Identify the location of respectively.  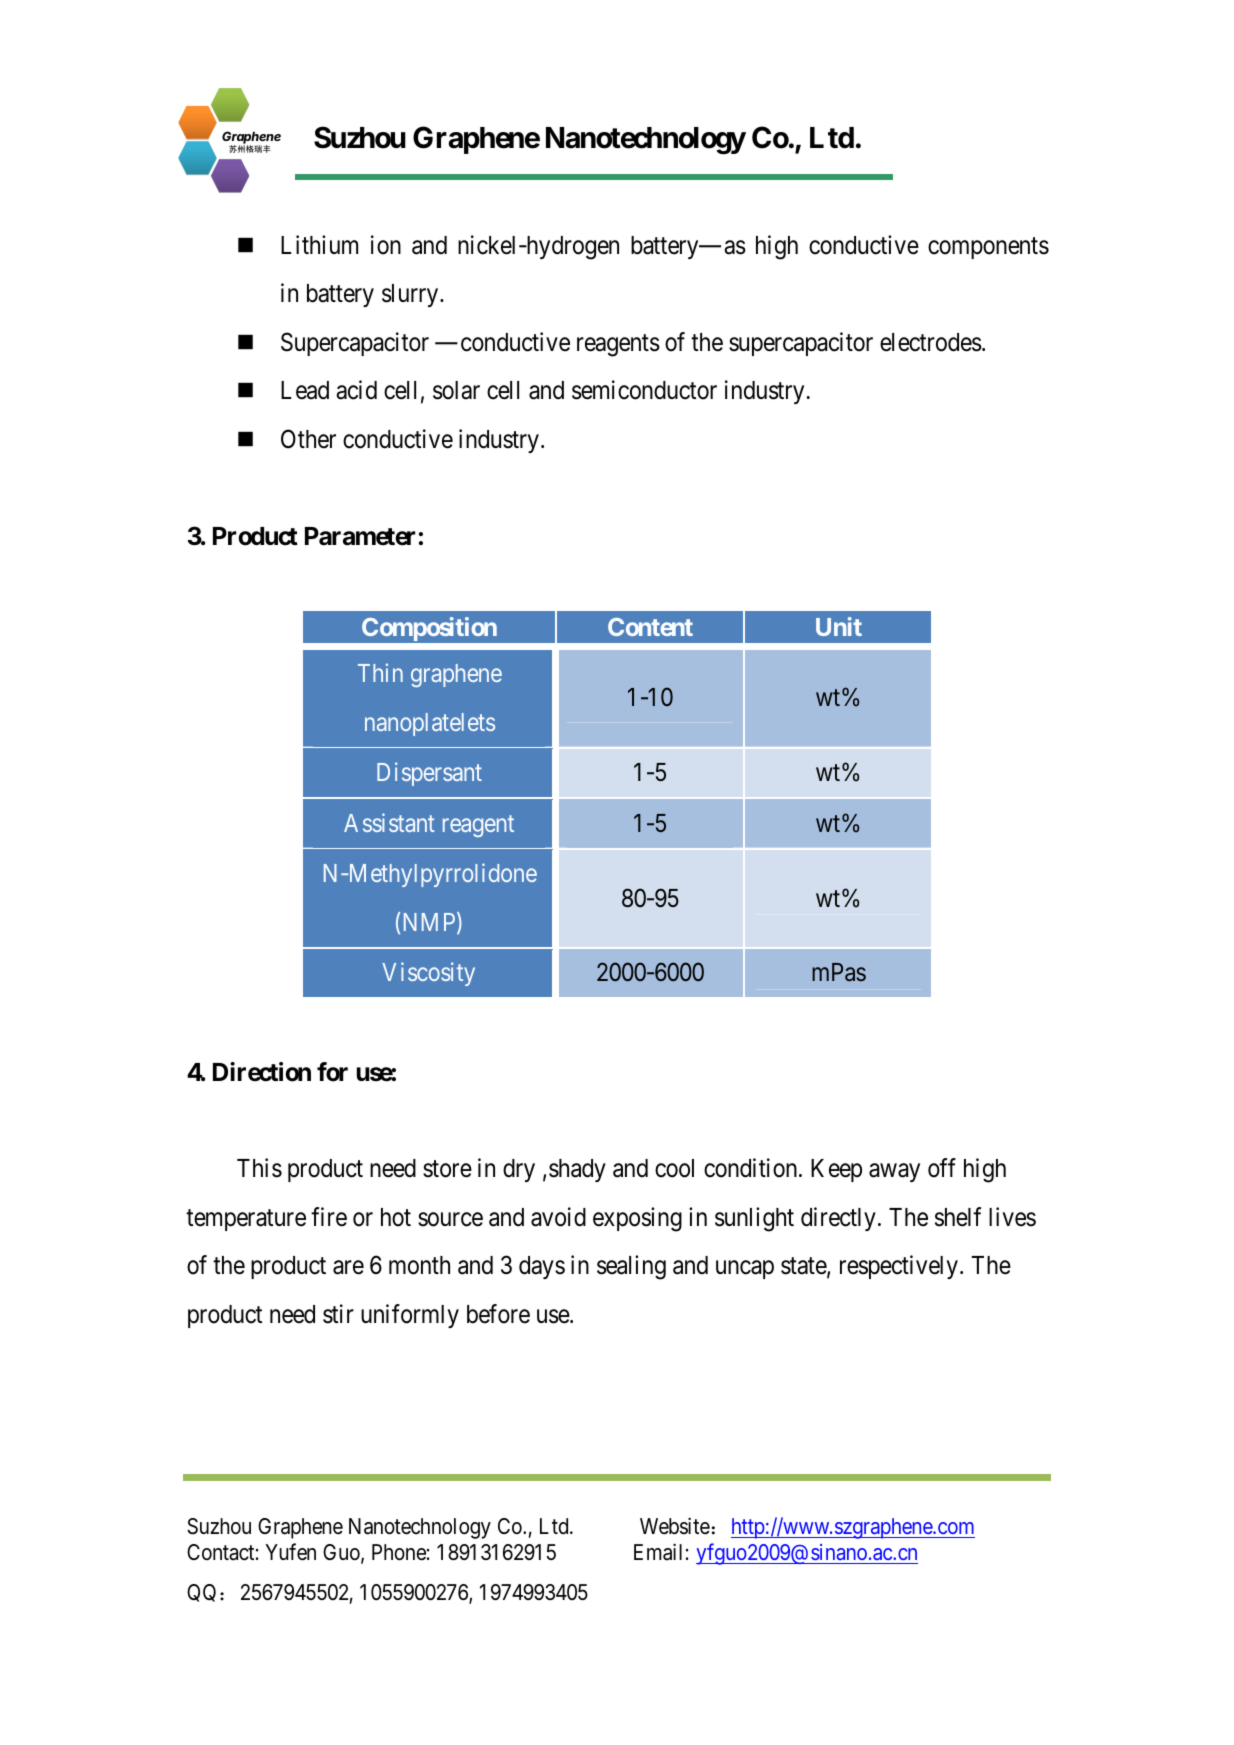
(899, 1267).
